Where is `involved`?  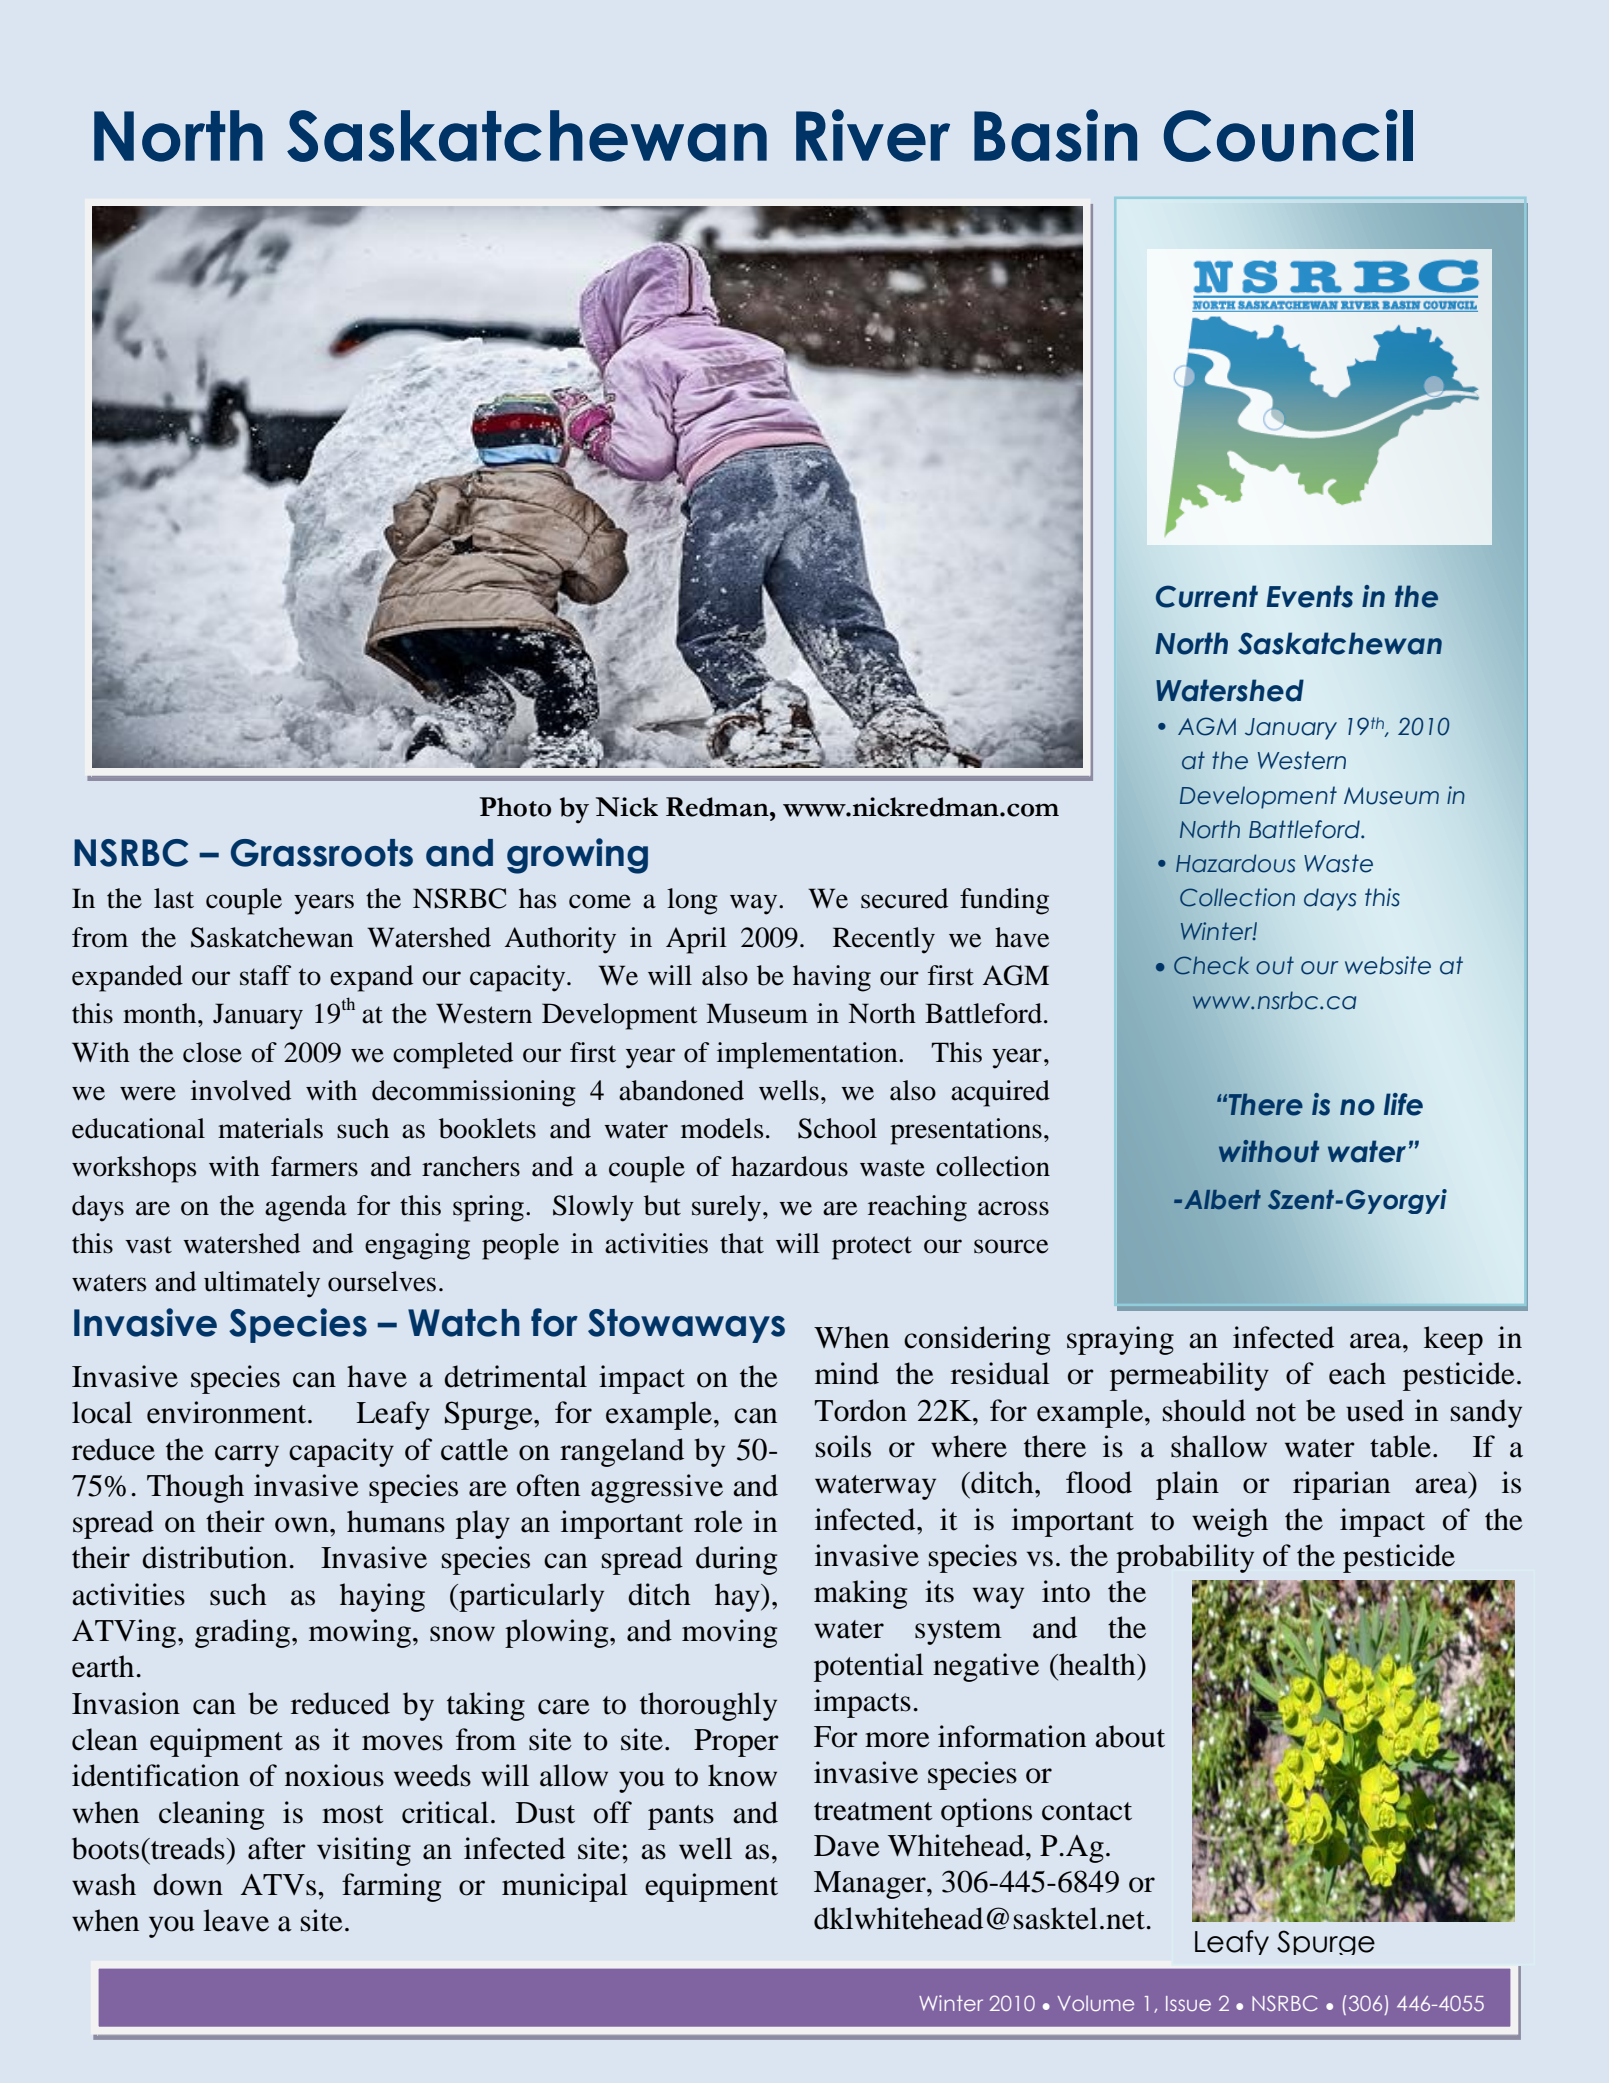 involved is located at coordinates (241, 1090).
